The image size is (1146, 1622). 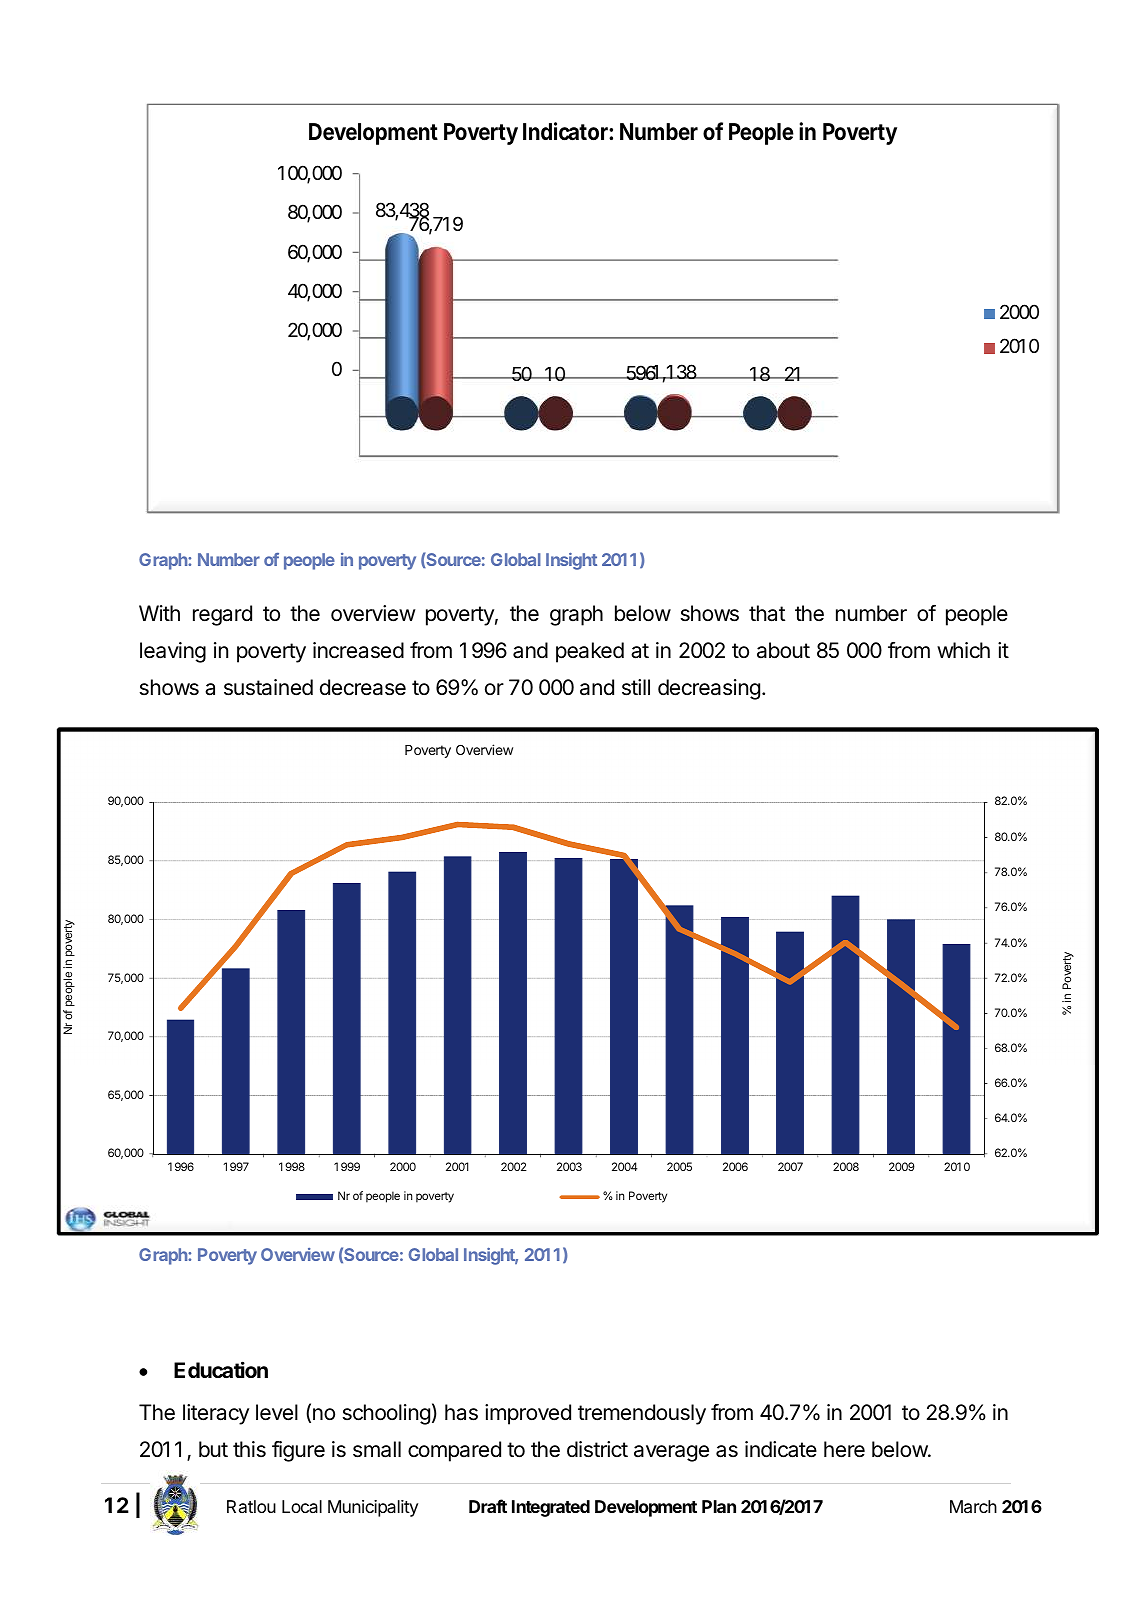 I want to click on peaked, so click(x=590, y=652).
